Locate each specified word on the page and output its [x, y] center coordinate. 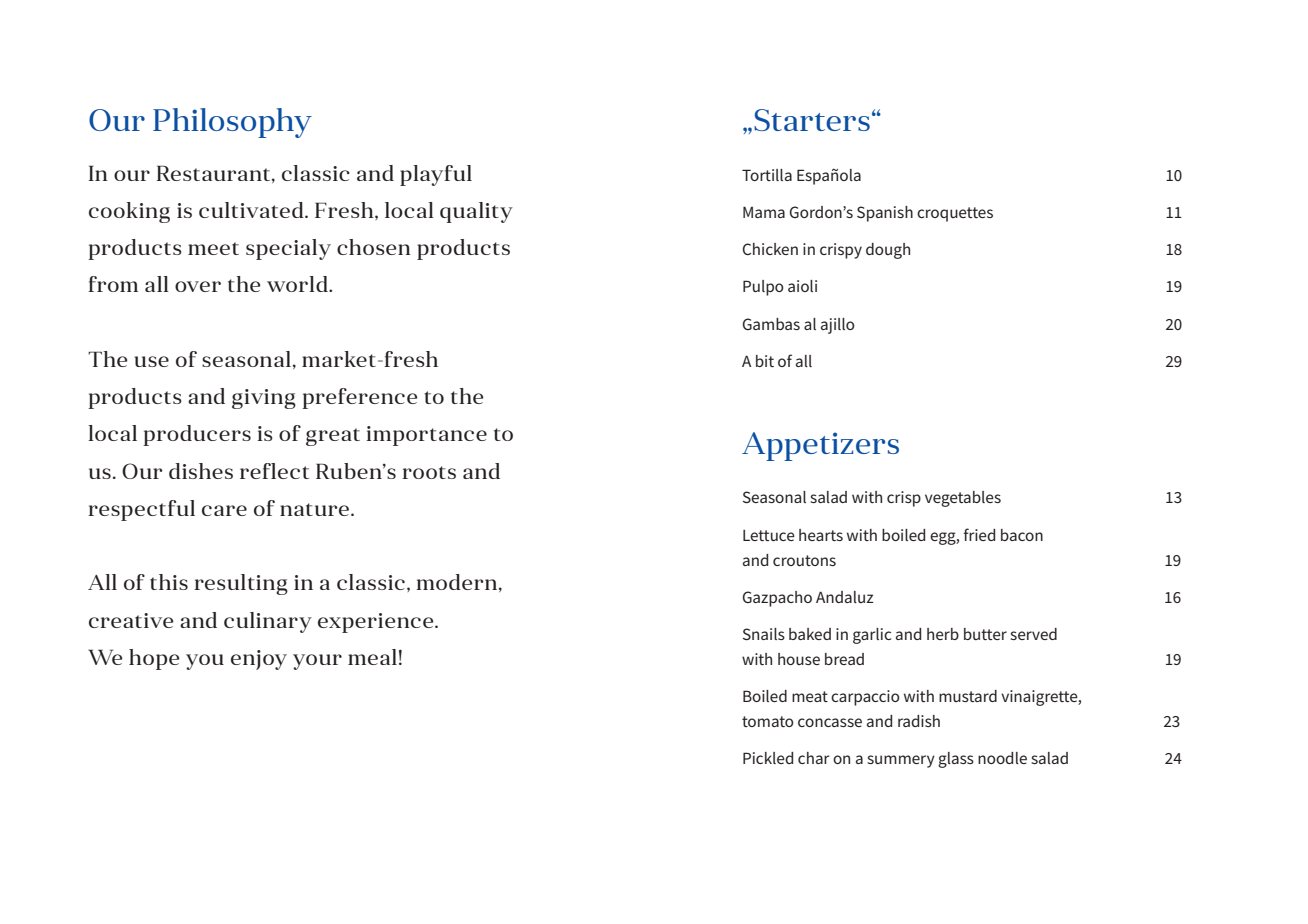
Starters [812, 120]
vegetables [963, 499]
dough [888, 251]
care [224, 510]
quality [476, 212]
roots [429, 472]
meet [213, 248]
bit [765, 361]
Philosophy [232, 123]
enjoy [259, 660]
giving [264, 399]
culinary [268, 622]
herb [943, 634]
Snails [764, 634]
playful [436, 175]
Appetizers [820, 446]
